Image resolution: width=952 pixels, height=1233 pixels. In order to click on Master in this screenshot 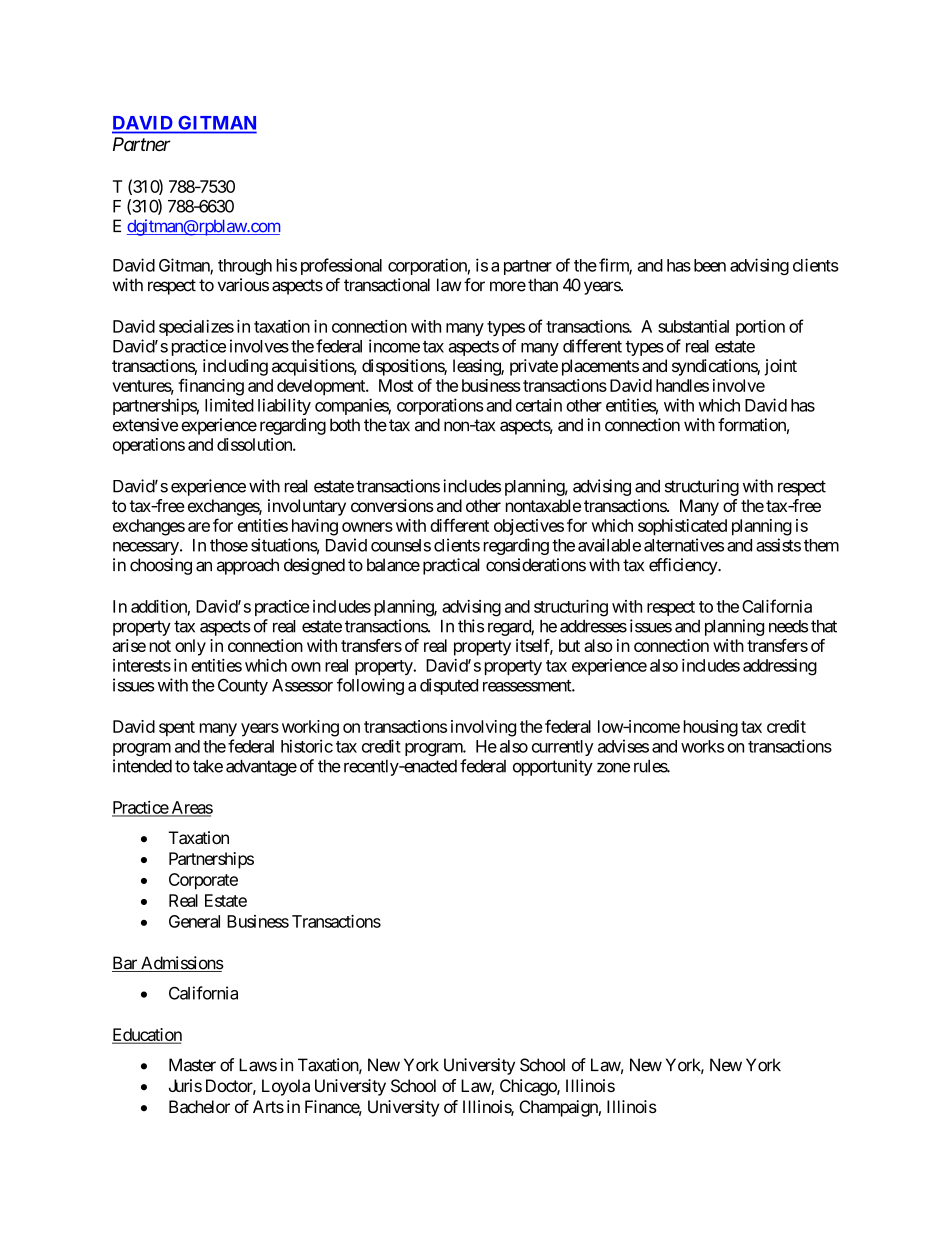, I will do `click(192, 1065)`.
